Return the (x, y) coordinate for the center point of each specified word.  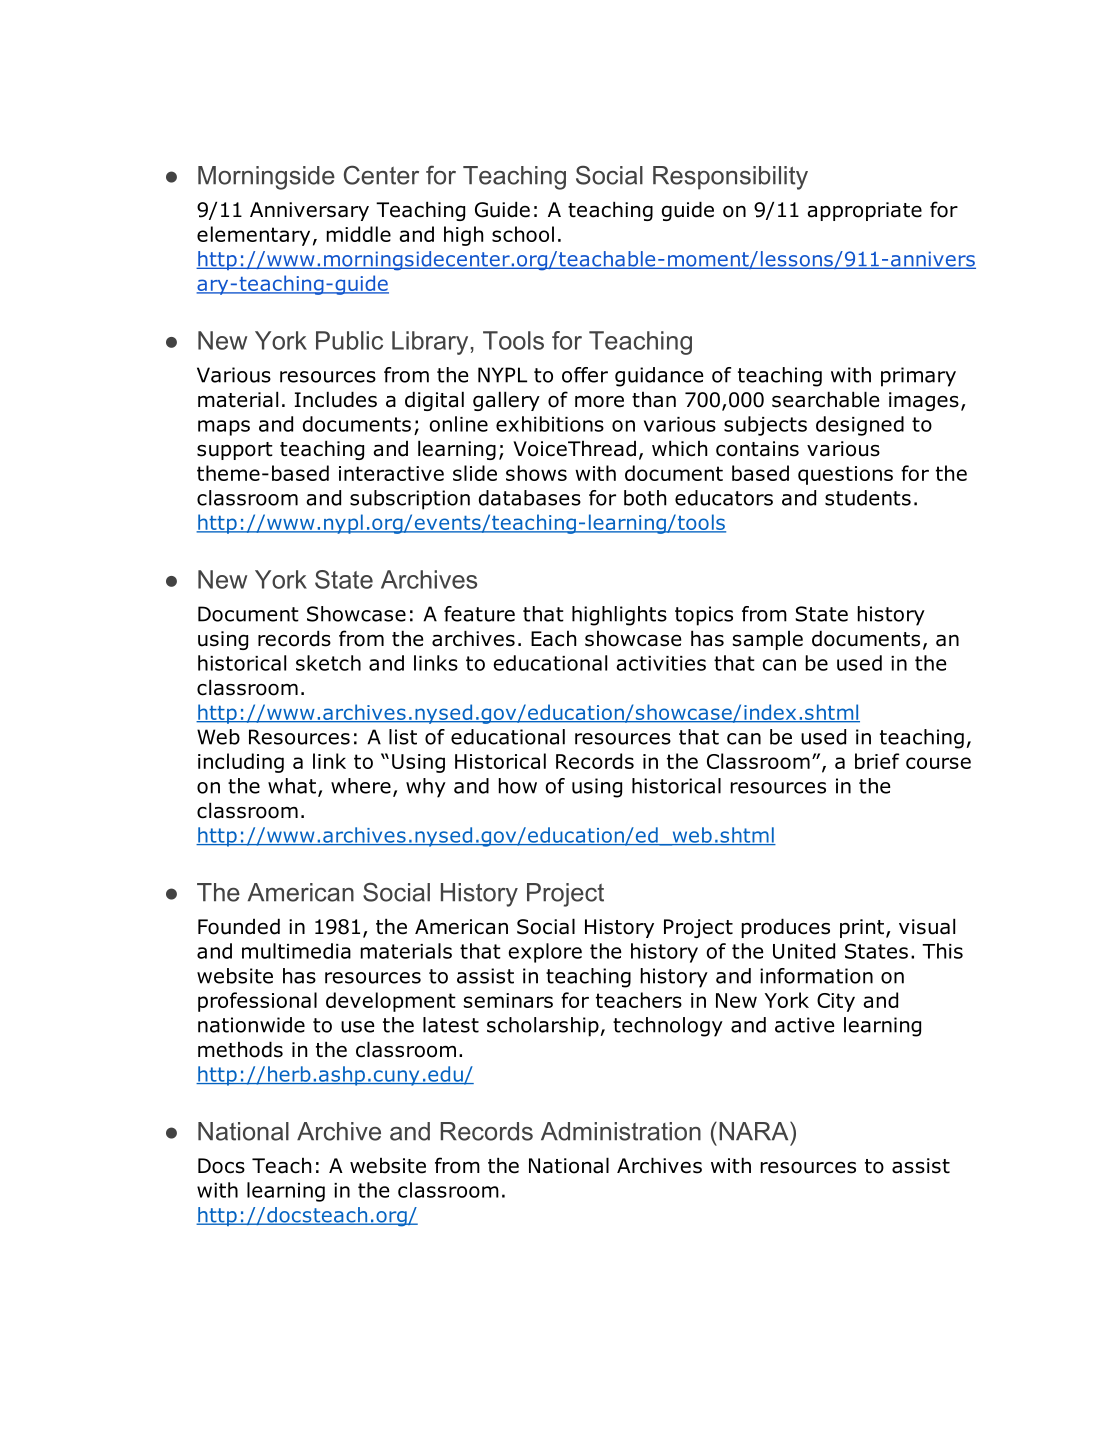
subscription (410, 500)
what (292, 786)
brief (877, 761)
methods (240, 1049)
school (523, 234)
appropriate (864, 211)
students (868, 498)
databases (530, 498)
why (426, 788)
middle (359, 234)
